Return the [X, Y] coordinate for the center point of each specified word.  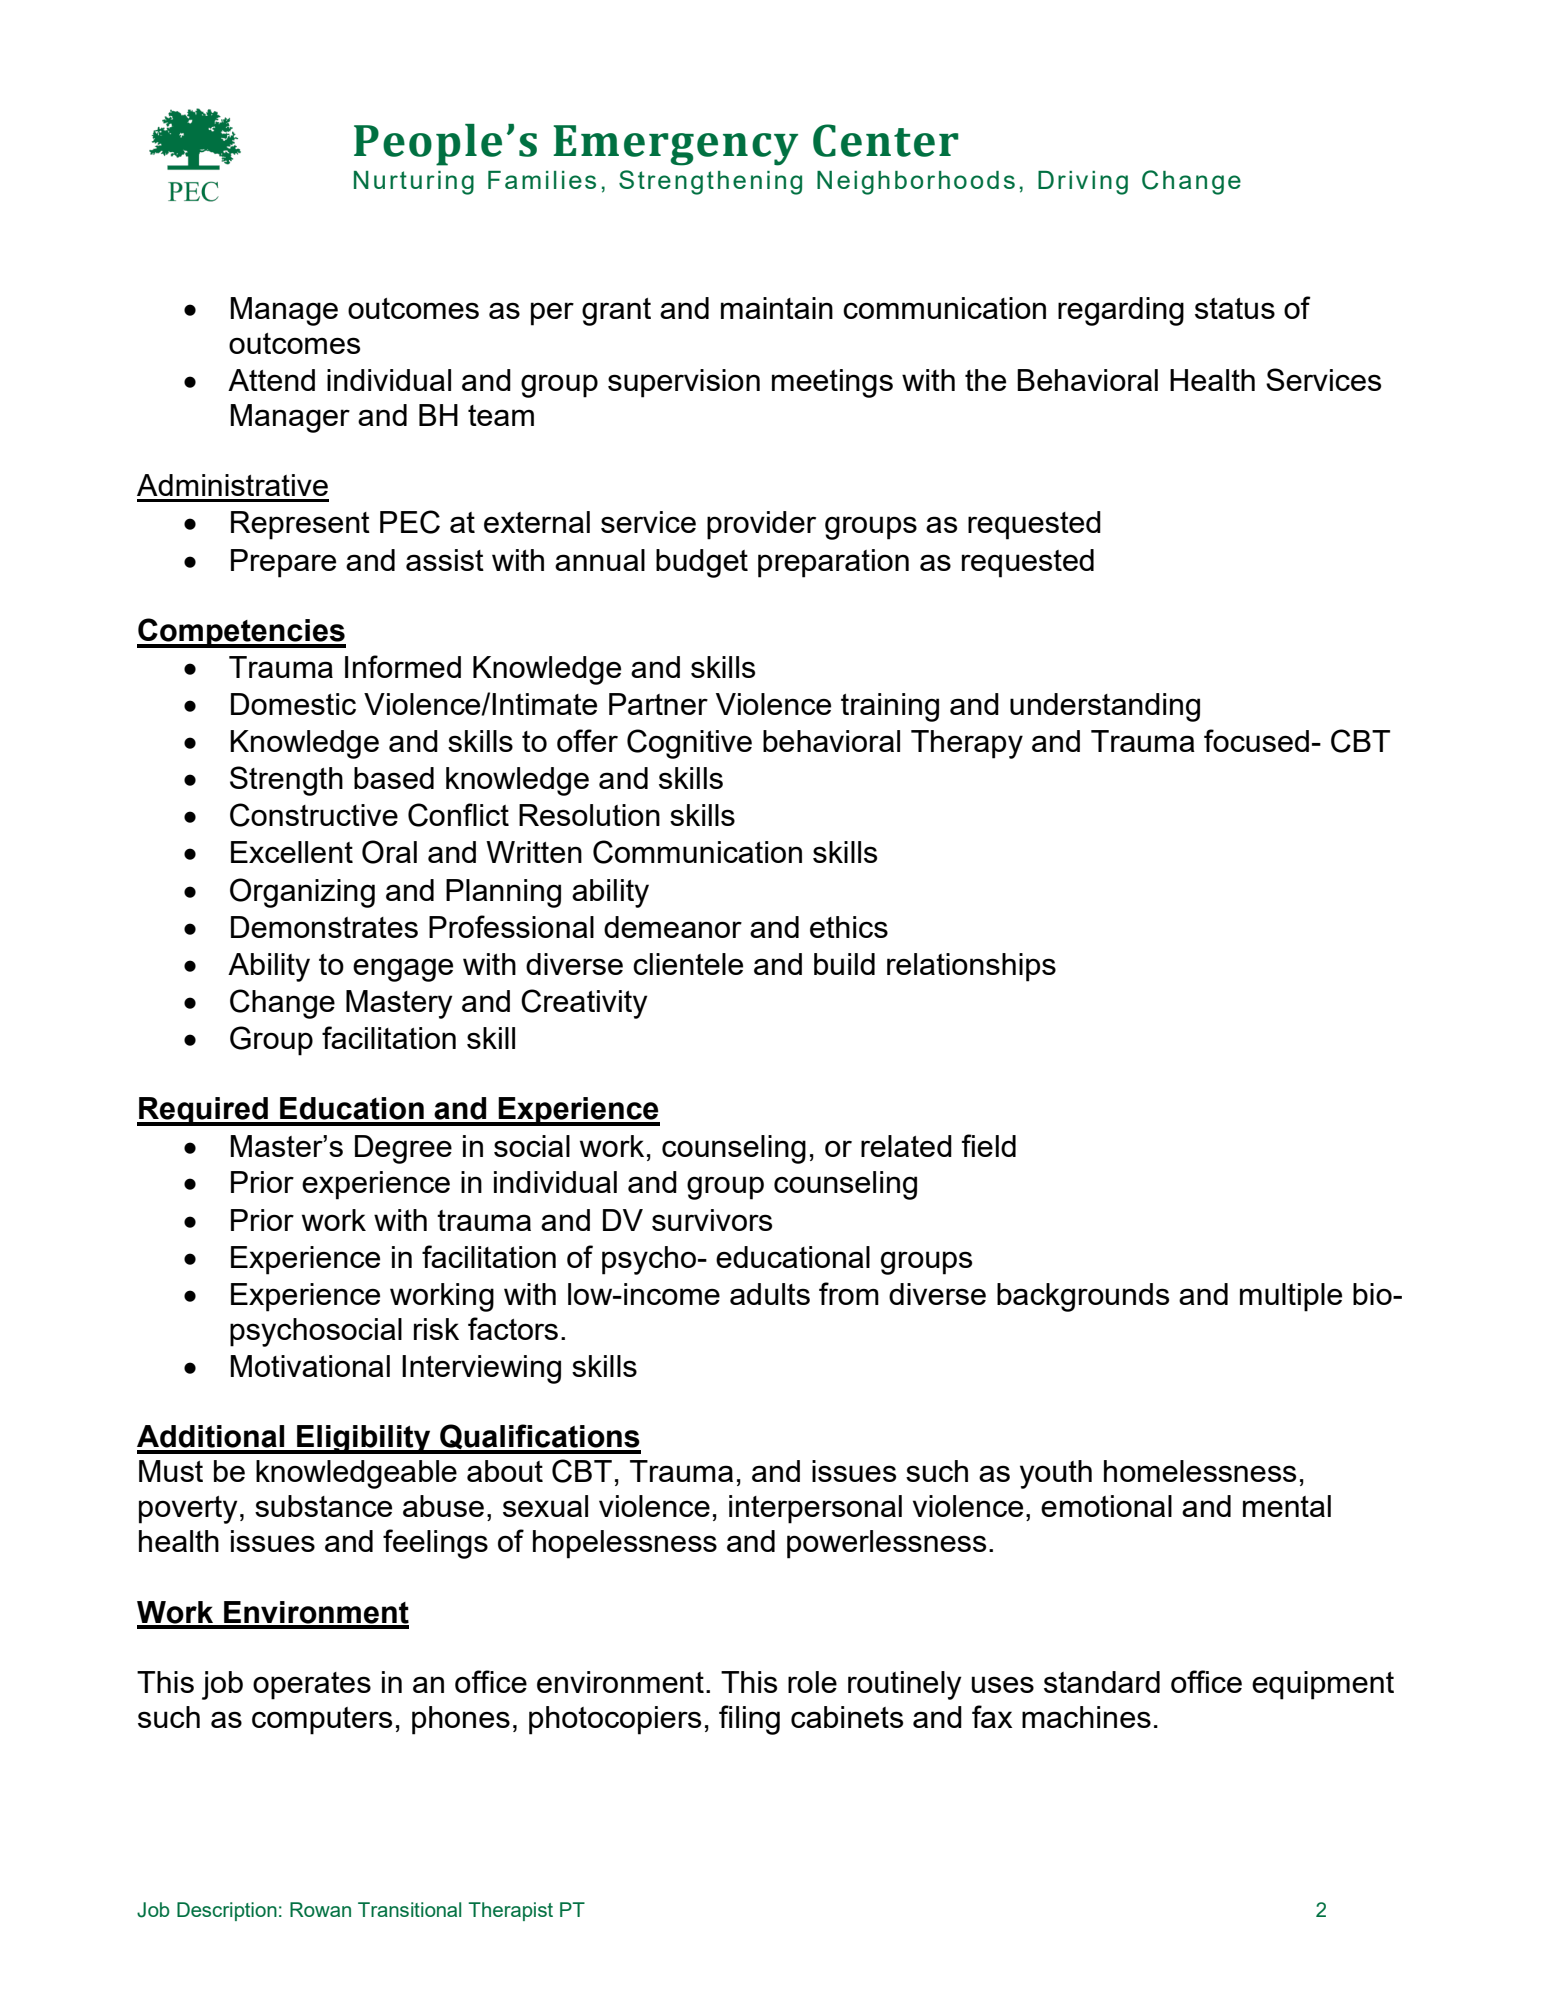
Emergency [675, 145]
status [1235, 308]
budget [702, 563]
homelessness [1200, 1471]
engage [403, 970]
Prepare [283, 563]
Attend [271, 380]
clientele [688, 964]
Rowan [320, 1909]
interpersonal [815, 1509]
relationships [971, 967]
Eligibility [364, 1439]
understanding [1105, 707]
